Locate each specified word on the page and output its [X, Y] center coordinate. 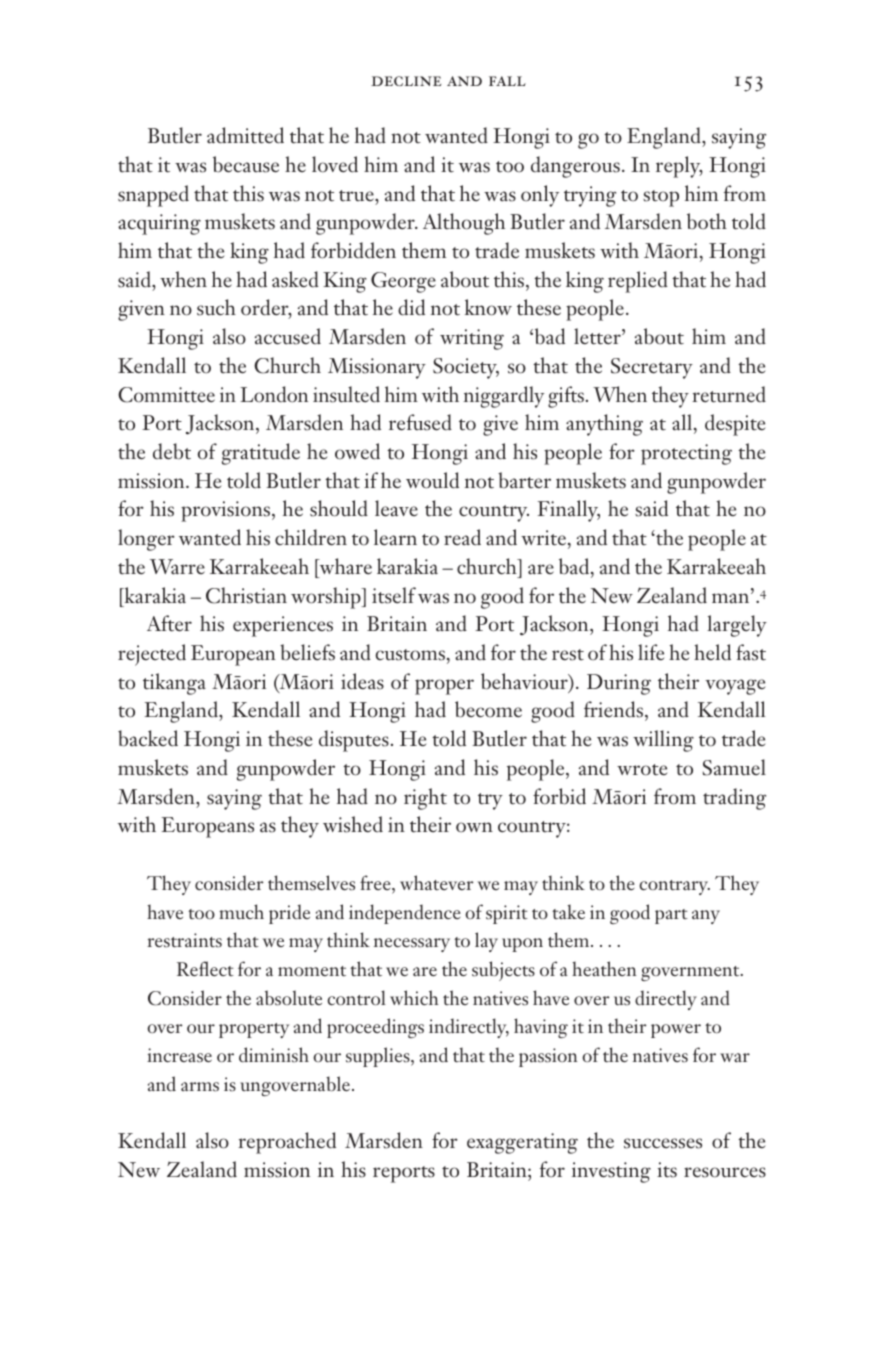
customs [410, 655]
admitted [245, 135]
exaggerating [522, 1143]
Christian [246, 595]
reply [679, 167]
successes [663, 1143]
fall [507, 81]
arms [200, 1087]
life [651, 652]
